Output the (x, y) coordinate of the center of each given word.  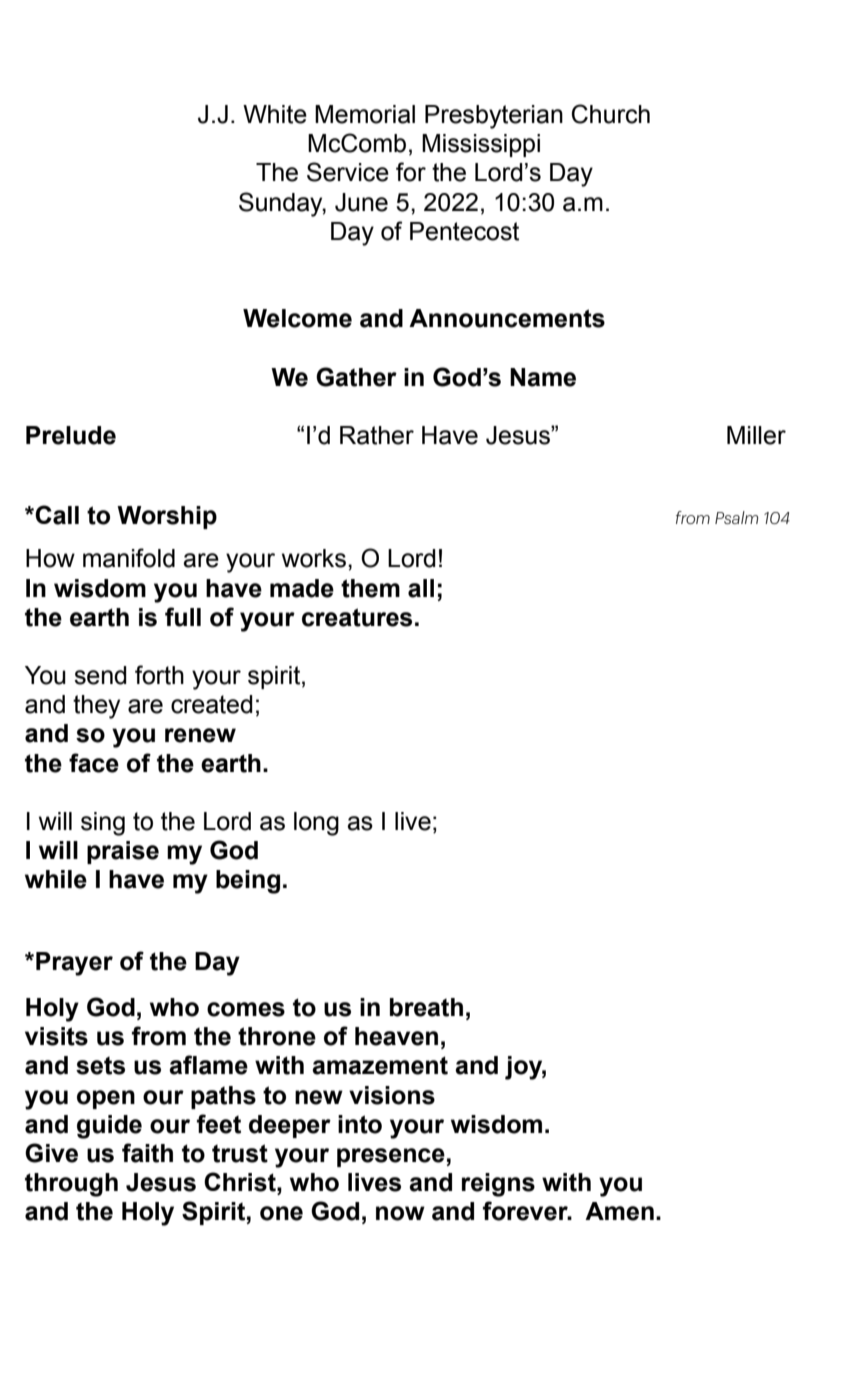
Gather (356, 377)
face (94, 763)
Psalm (736, 517)
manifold (129, 558)
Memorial (365, 114)
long (316, 824)
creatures (357, 617)
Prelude (71, 435)
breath (426, 1007)
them (370, 588)
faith (147, 1153)
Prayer (74, 964)
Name (543, 377)
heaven (396, 1036)
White (275, 114)
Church (611, 114)
